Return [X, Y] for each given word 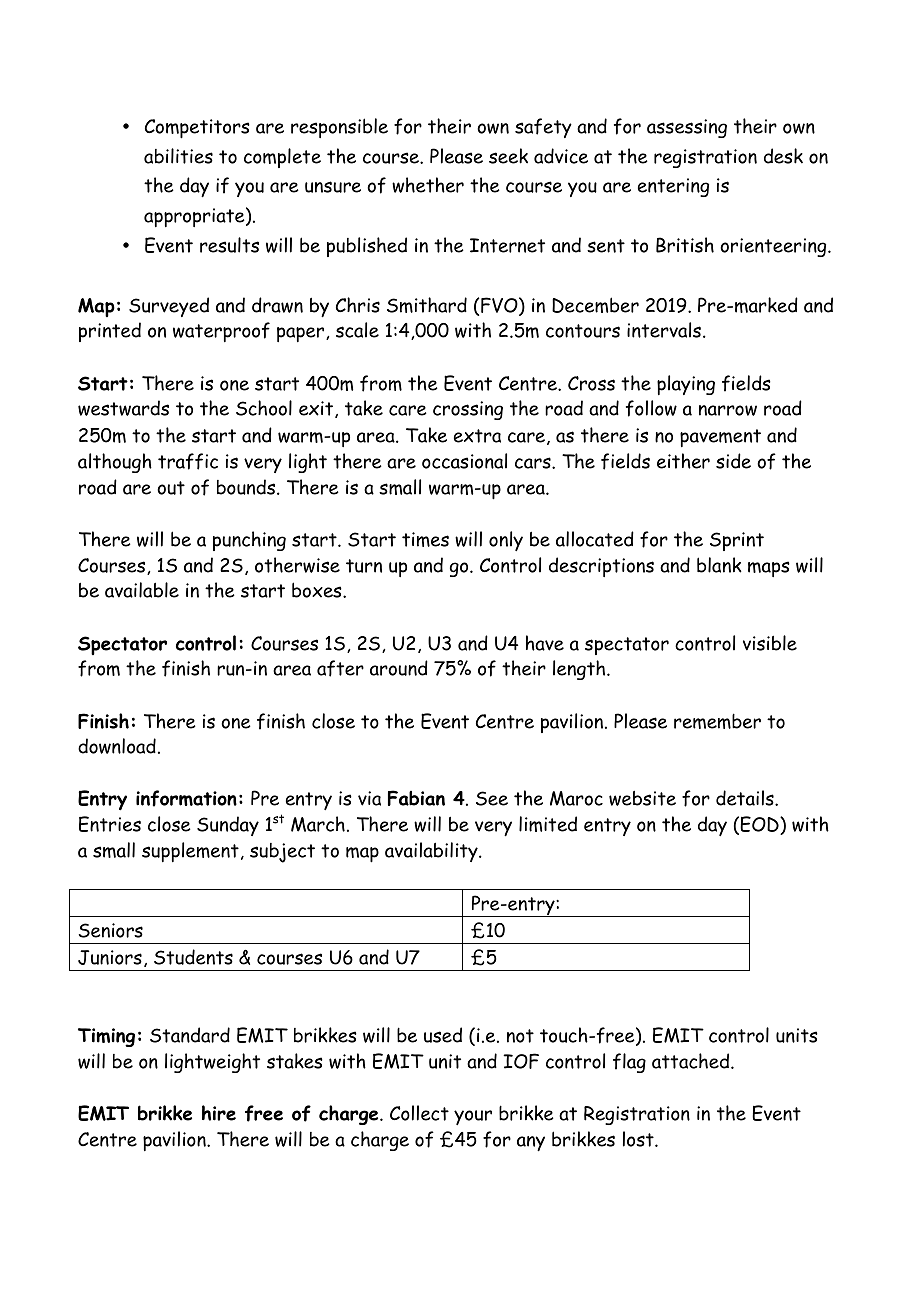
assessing [687, 128]
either [683, 461]
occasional [464, 461]
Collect [419, 1113]
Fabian [416, 798]
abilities [178, 156]
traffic [188, 461]
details [746, 798]
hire [219, 1113]
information [186, 798]
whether [428, 185]
